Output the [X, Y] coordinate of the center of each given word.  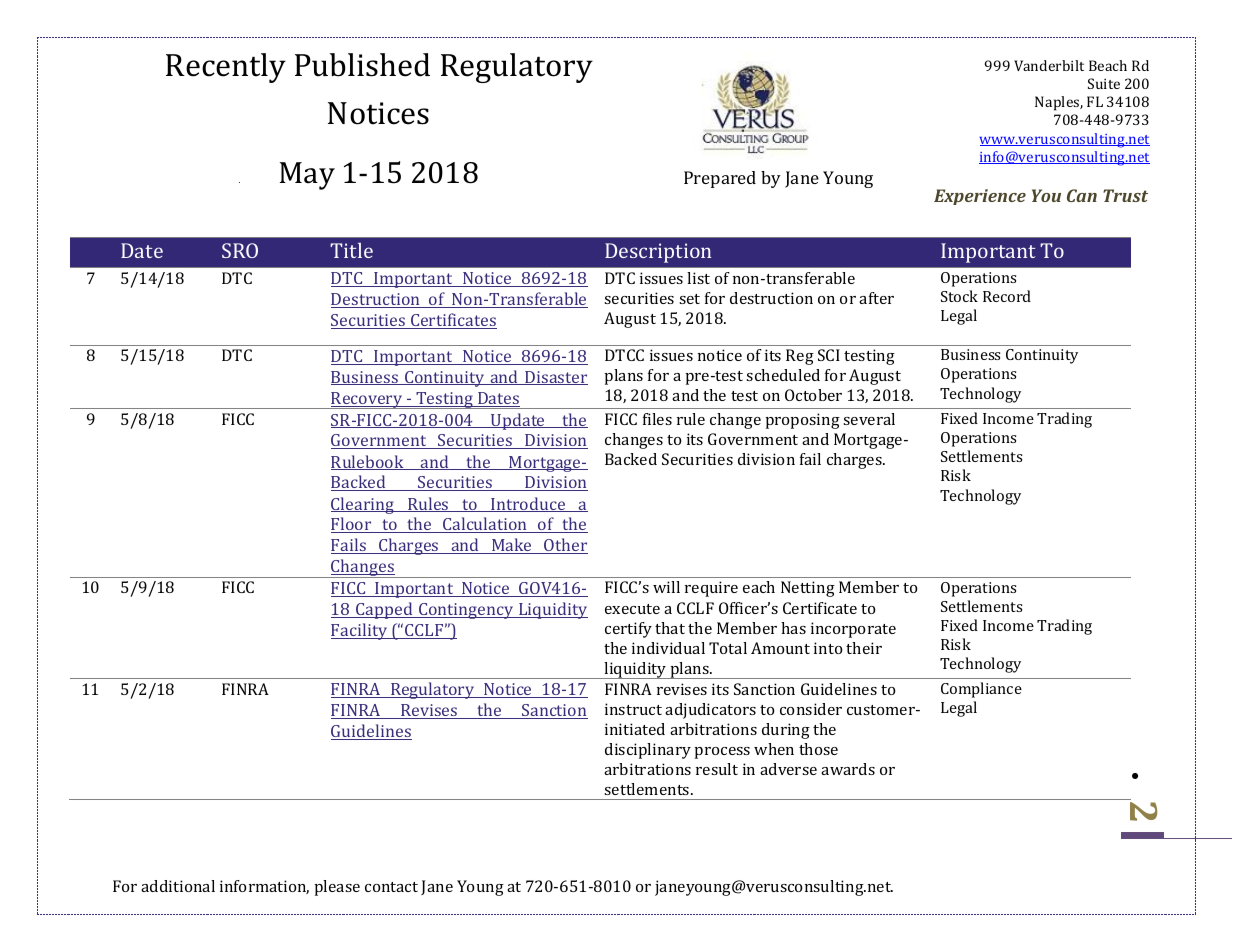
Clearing [364, 505]
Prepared [720, 179]
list [698, 278]
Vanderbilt [1049, 65]
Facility [360, 631]
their [864, 648]
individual [668, 648]
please [337, 888]
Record [1007, 296]
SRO [240, 250]
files [657, 419]
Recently [226, 68]
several [869, 419]
